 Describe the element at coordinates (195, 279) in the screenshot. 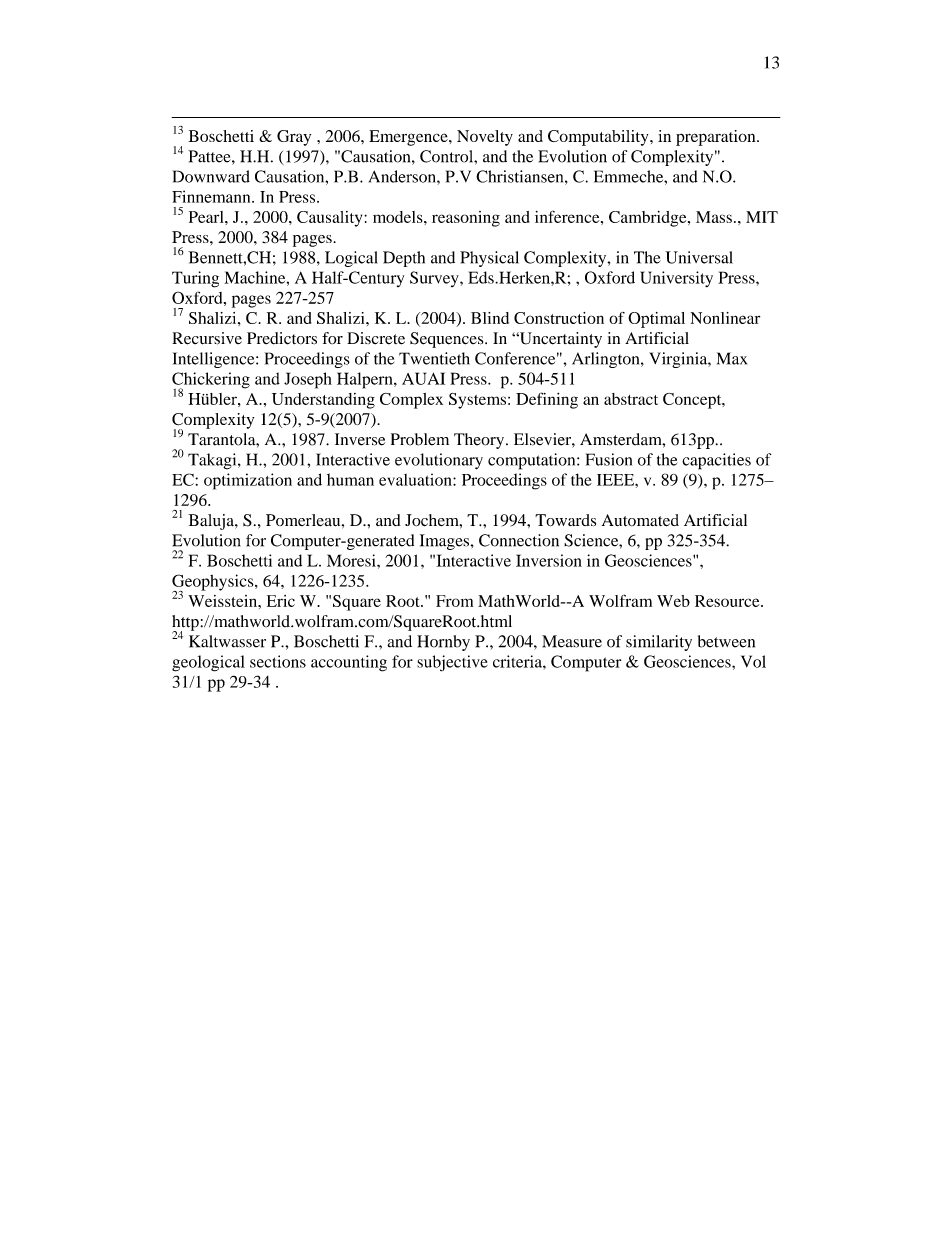

I see `Turing` at that location.
